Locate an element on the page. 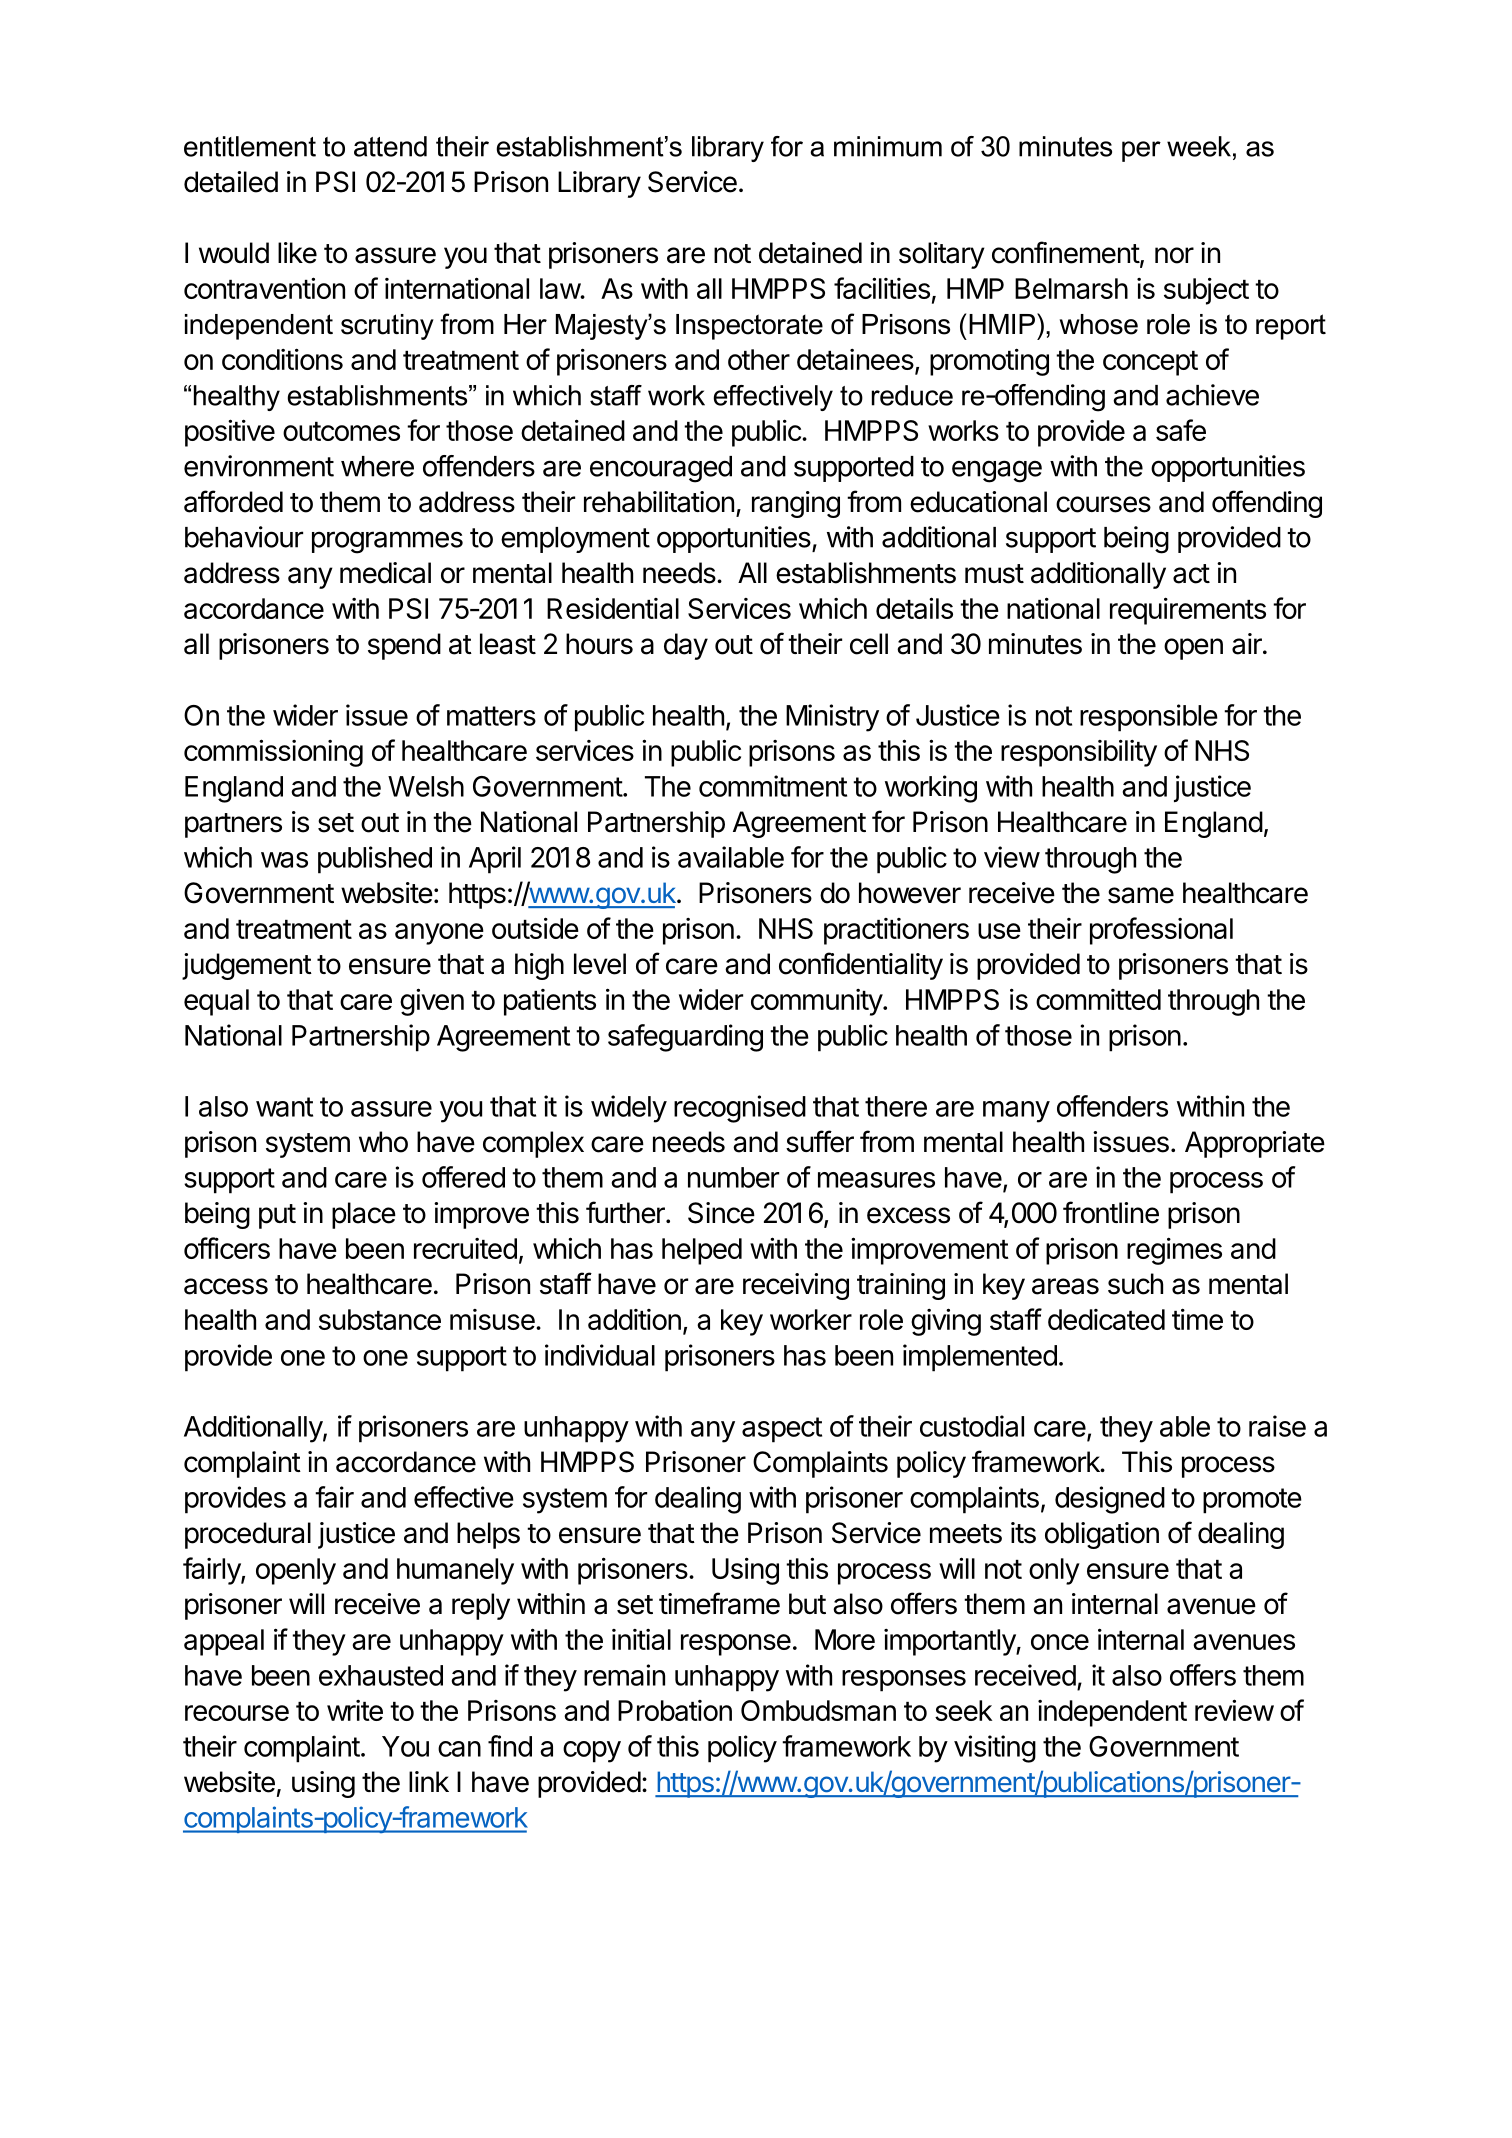 This image has height=2138, width=1512. responsible is located at coordinates (1149, 718).
